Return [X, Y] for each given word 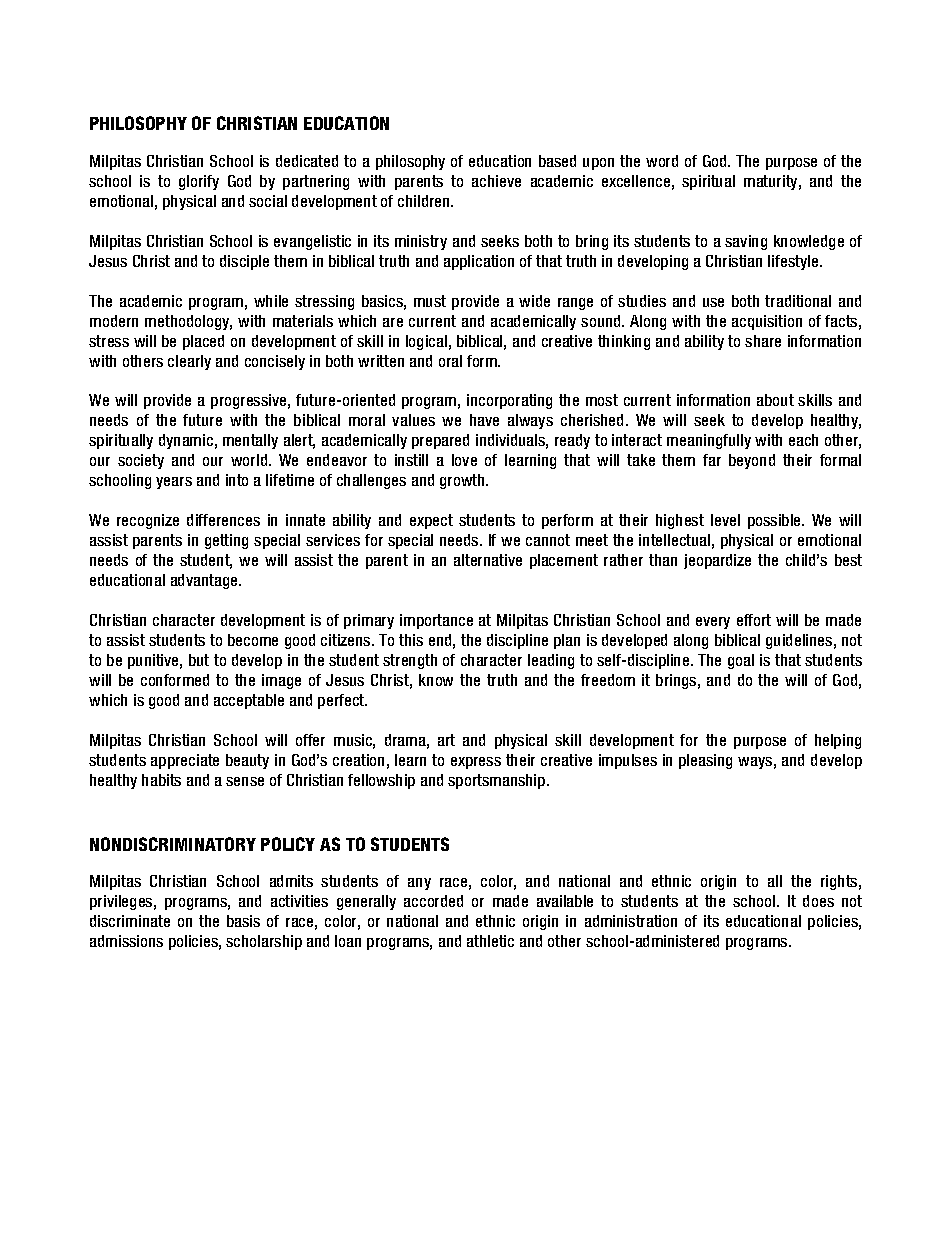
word [662, 161]
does [818, 901]
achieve [496, 181]
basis [243, 921]
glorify [199, 182]
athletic [490, 941]
